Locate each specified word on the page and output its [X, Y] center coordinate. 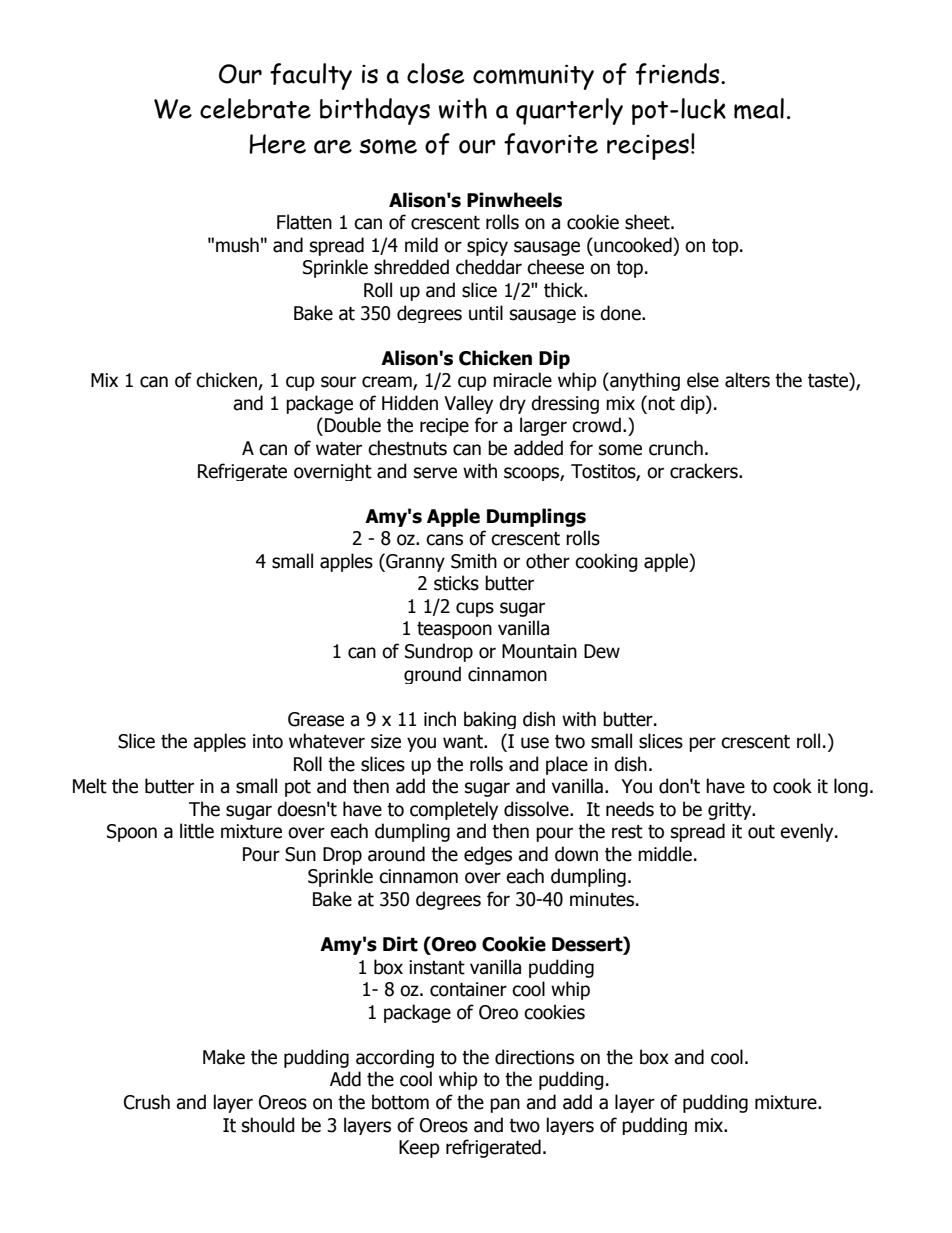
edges [488, 855]
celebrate [255, 108]
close [435, 73]
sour [338, 382]
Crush [147, 1102]
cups [475, 609]
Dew [602, 651]
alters [747, 380]
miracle [522, 380]
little [197, 831]
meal [759, 108]
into [268, 741]
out [761, 832]
